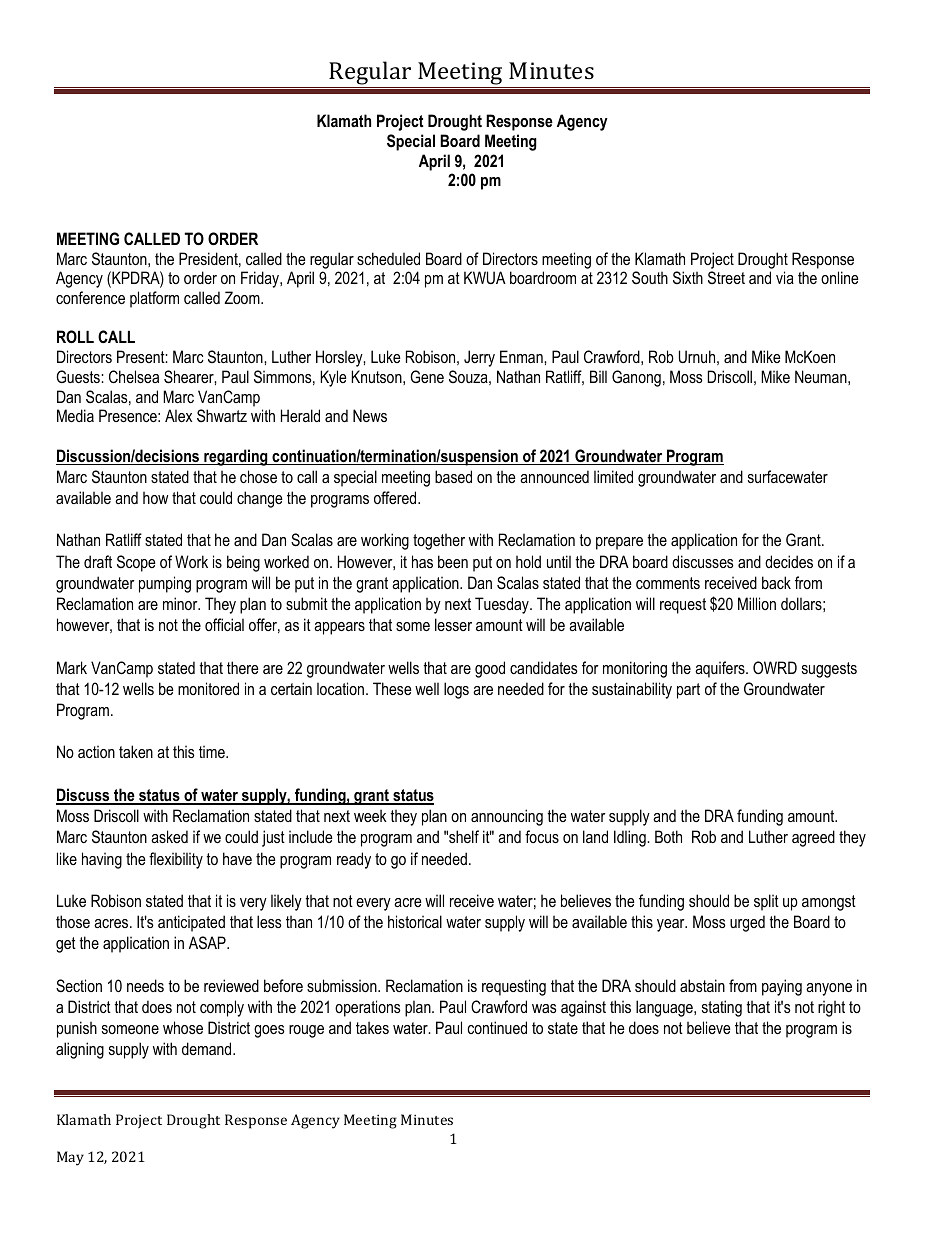  What do you see at coordinates (388, 258) in the screenshot?
I see `scheduled` at bounding box center [388, 258].
